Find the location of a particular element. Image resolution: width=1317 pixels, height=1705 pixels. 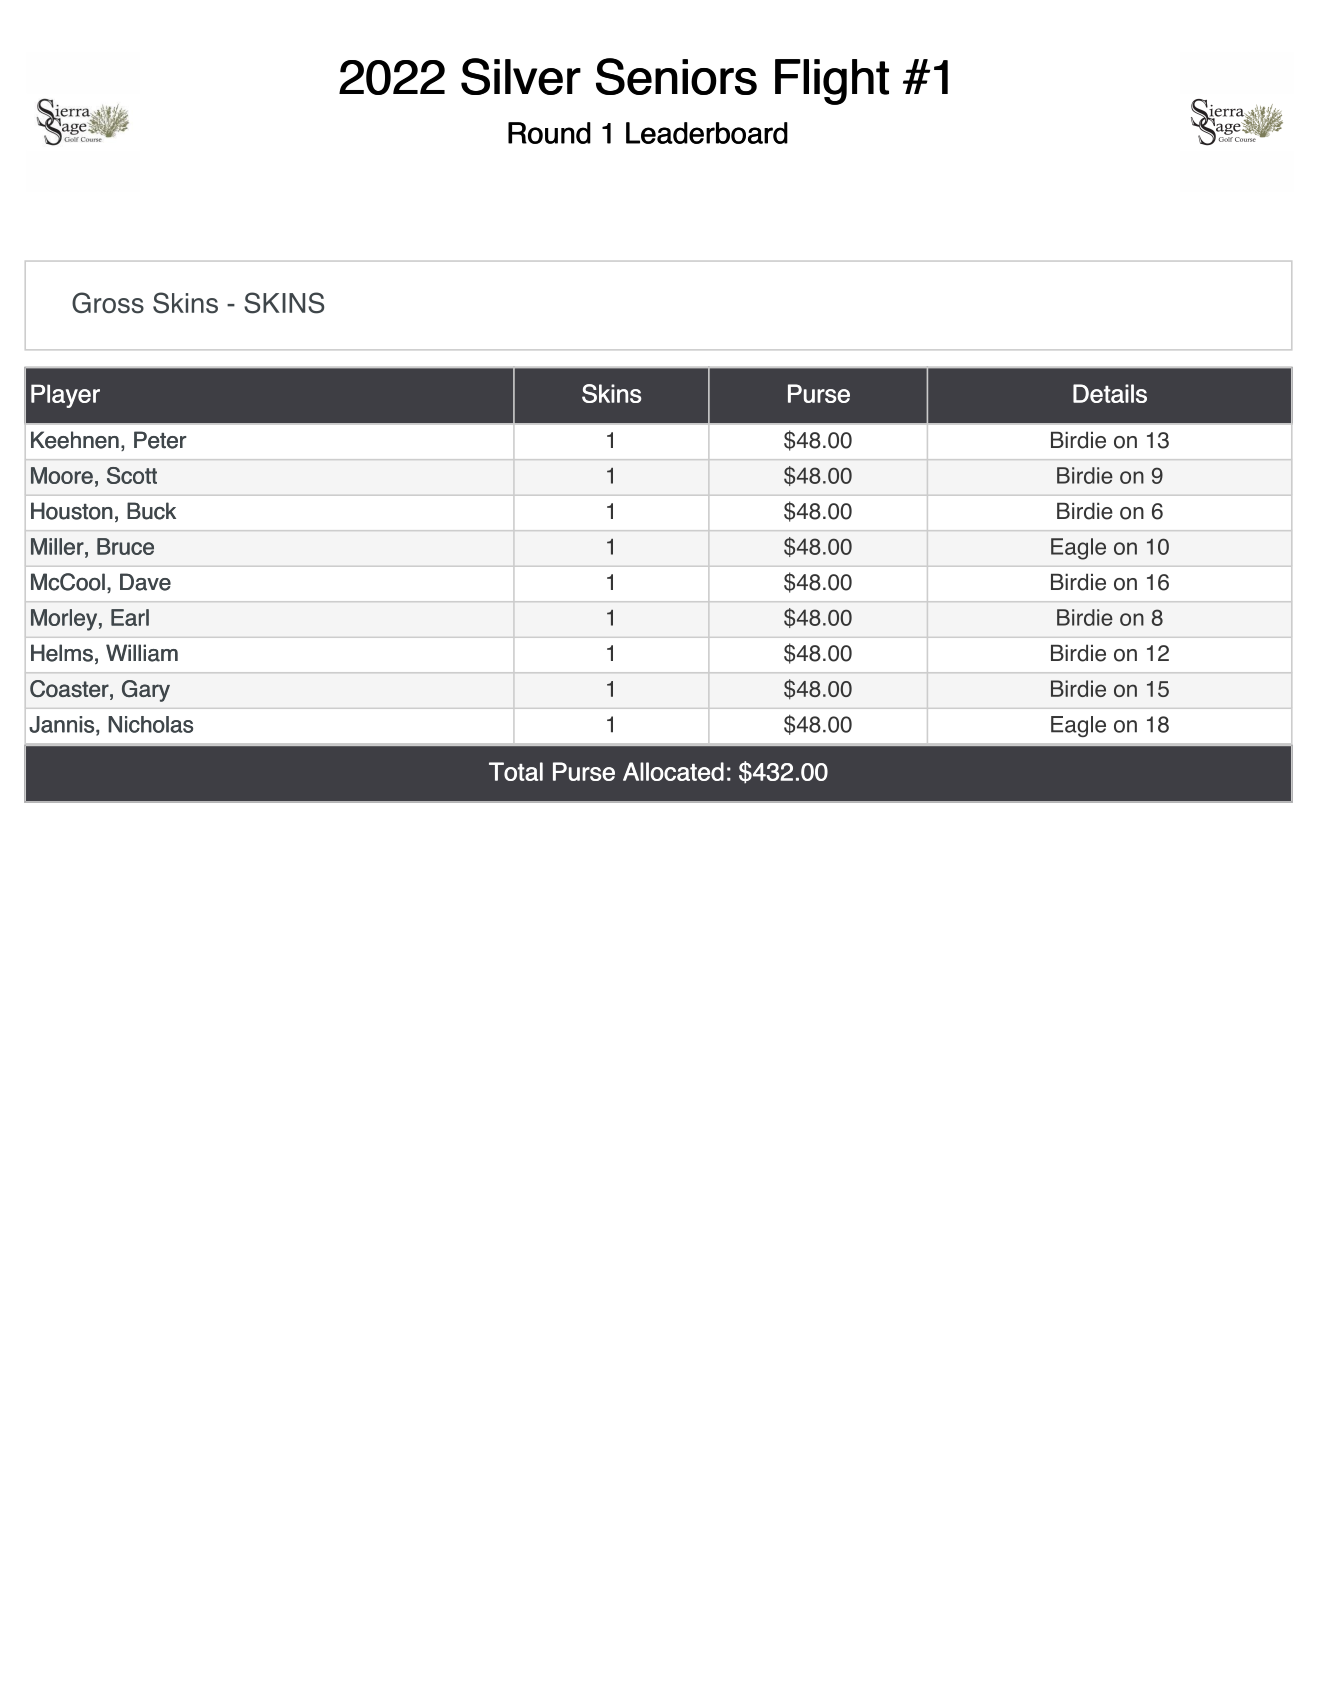

Earl is located at coordinates (130, 617).
